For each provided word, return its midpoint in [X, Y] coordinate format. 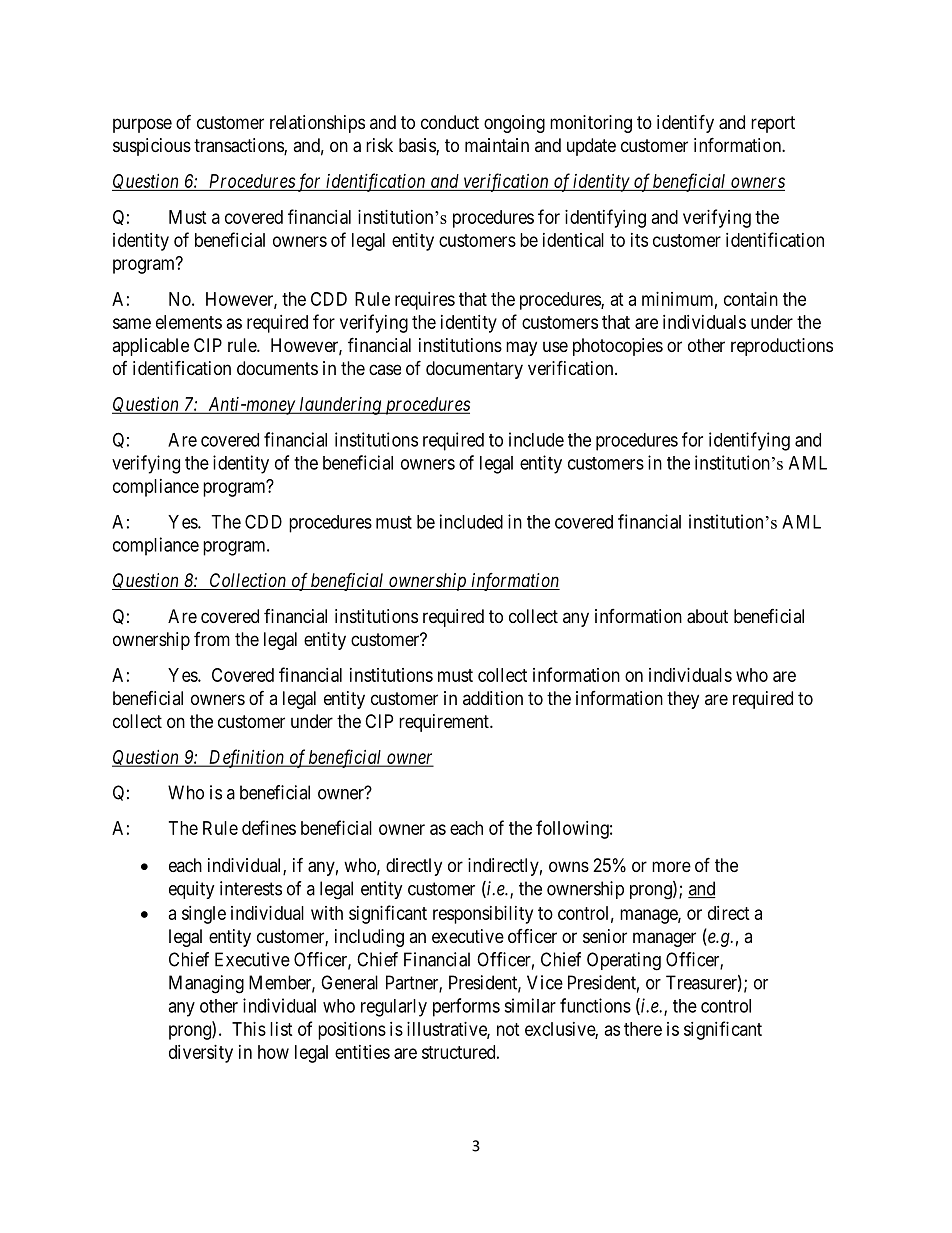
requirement [445, 723]
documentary [474, 370]
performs [466, 1007]
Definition [246, 758]
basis [418, 146]
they [683, 700]
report [773, 124]
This [249, 1029]
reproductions [782, 347]
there [643, 1029]
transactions [239, 146]
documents [277, 368]
